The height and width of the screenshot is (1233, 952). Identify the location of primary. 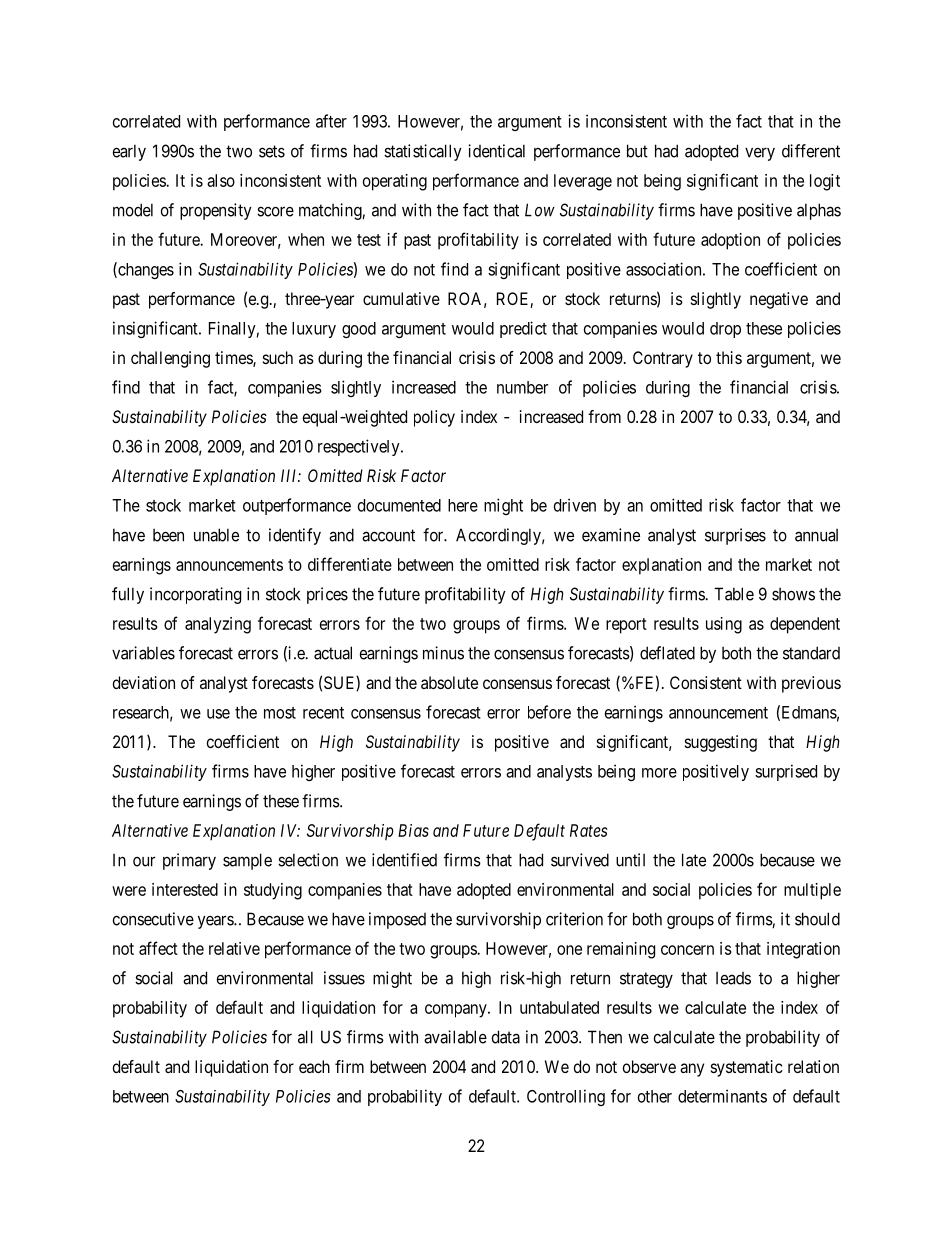
(189, 861).
